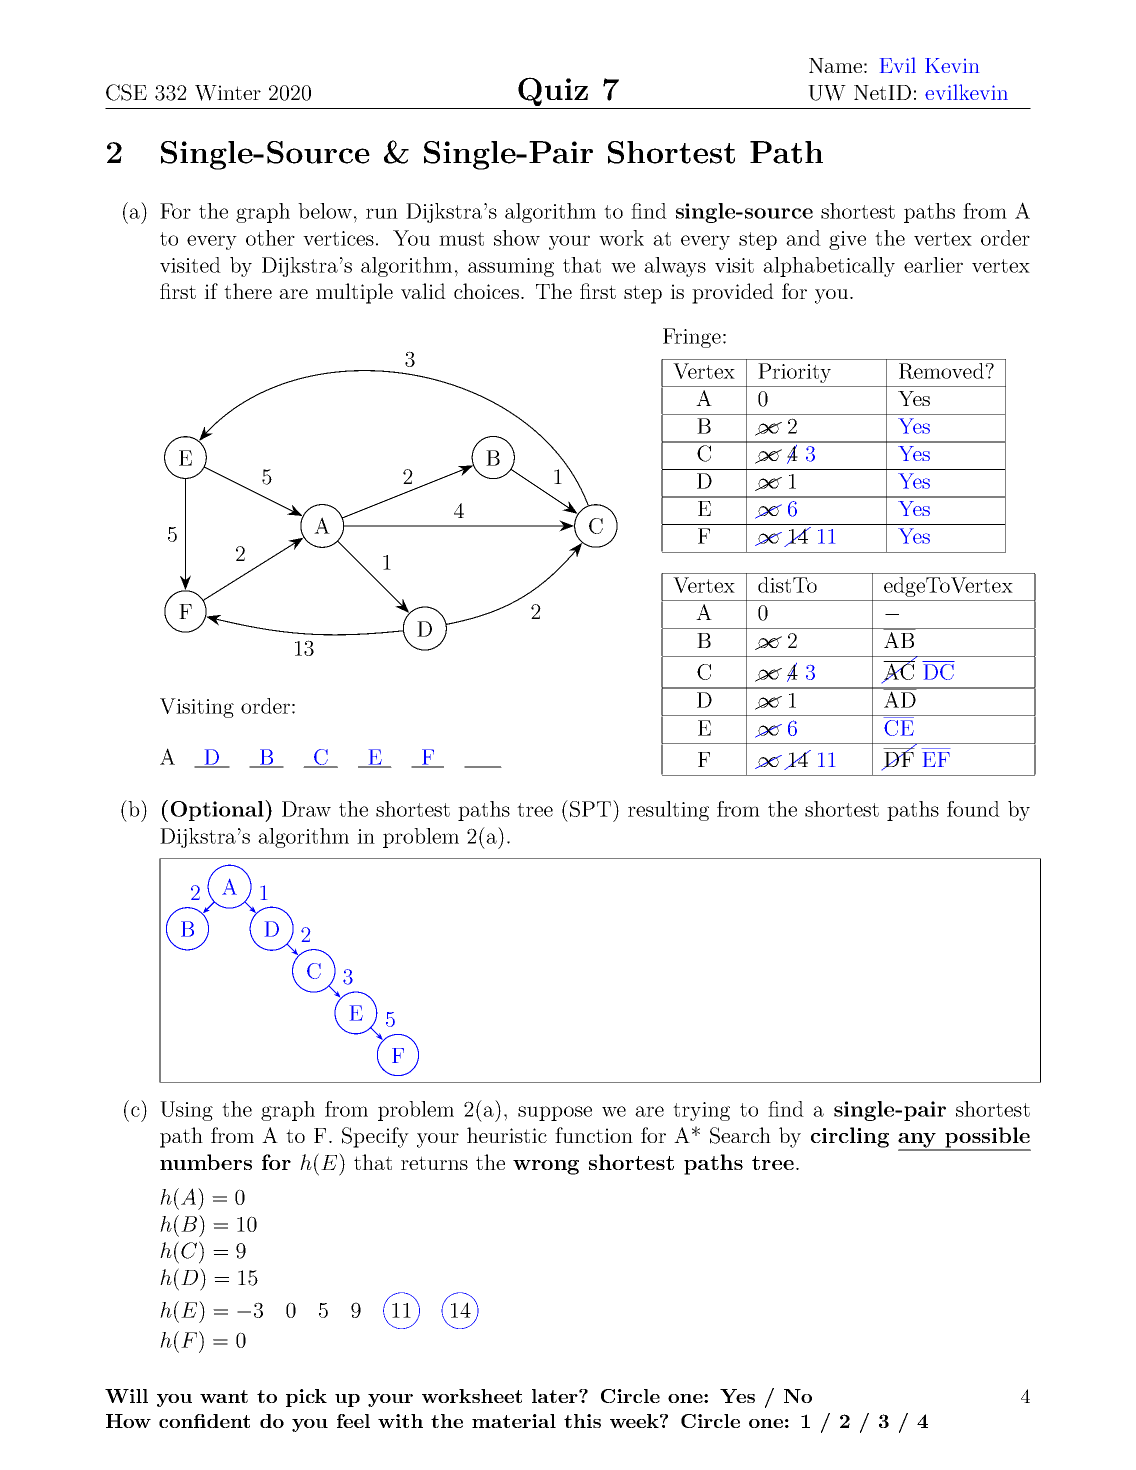 This document has width=1136, height=1470. Describe the element at coordinates (918, 1141) in the document. I see `any` at that location.
